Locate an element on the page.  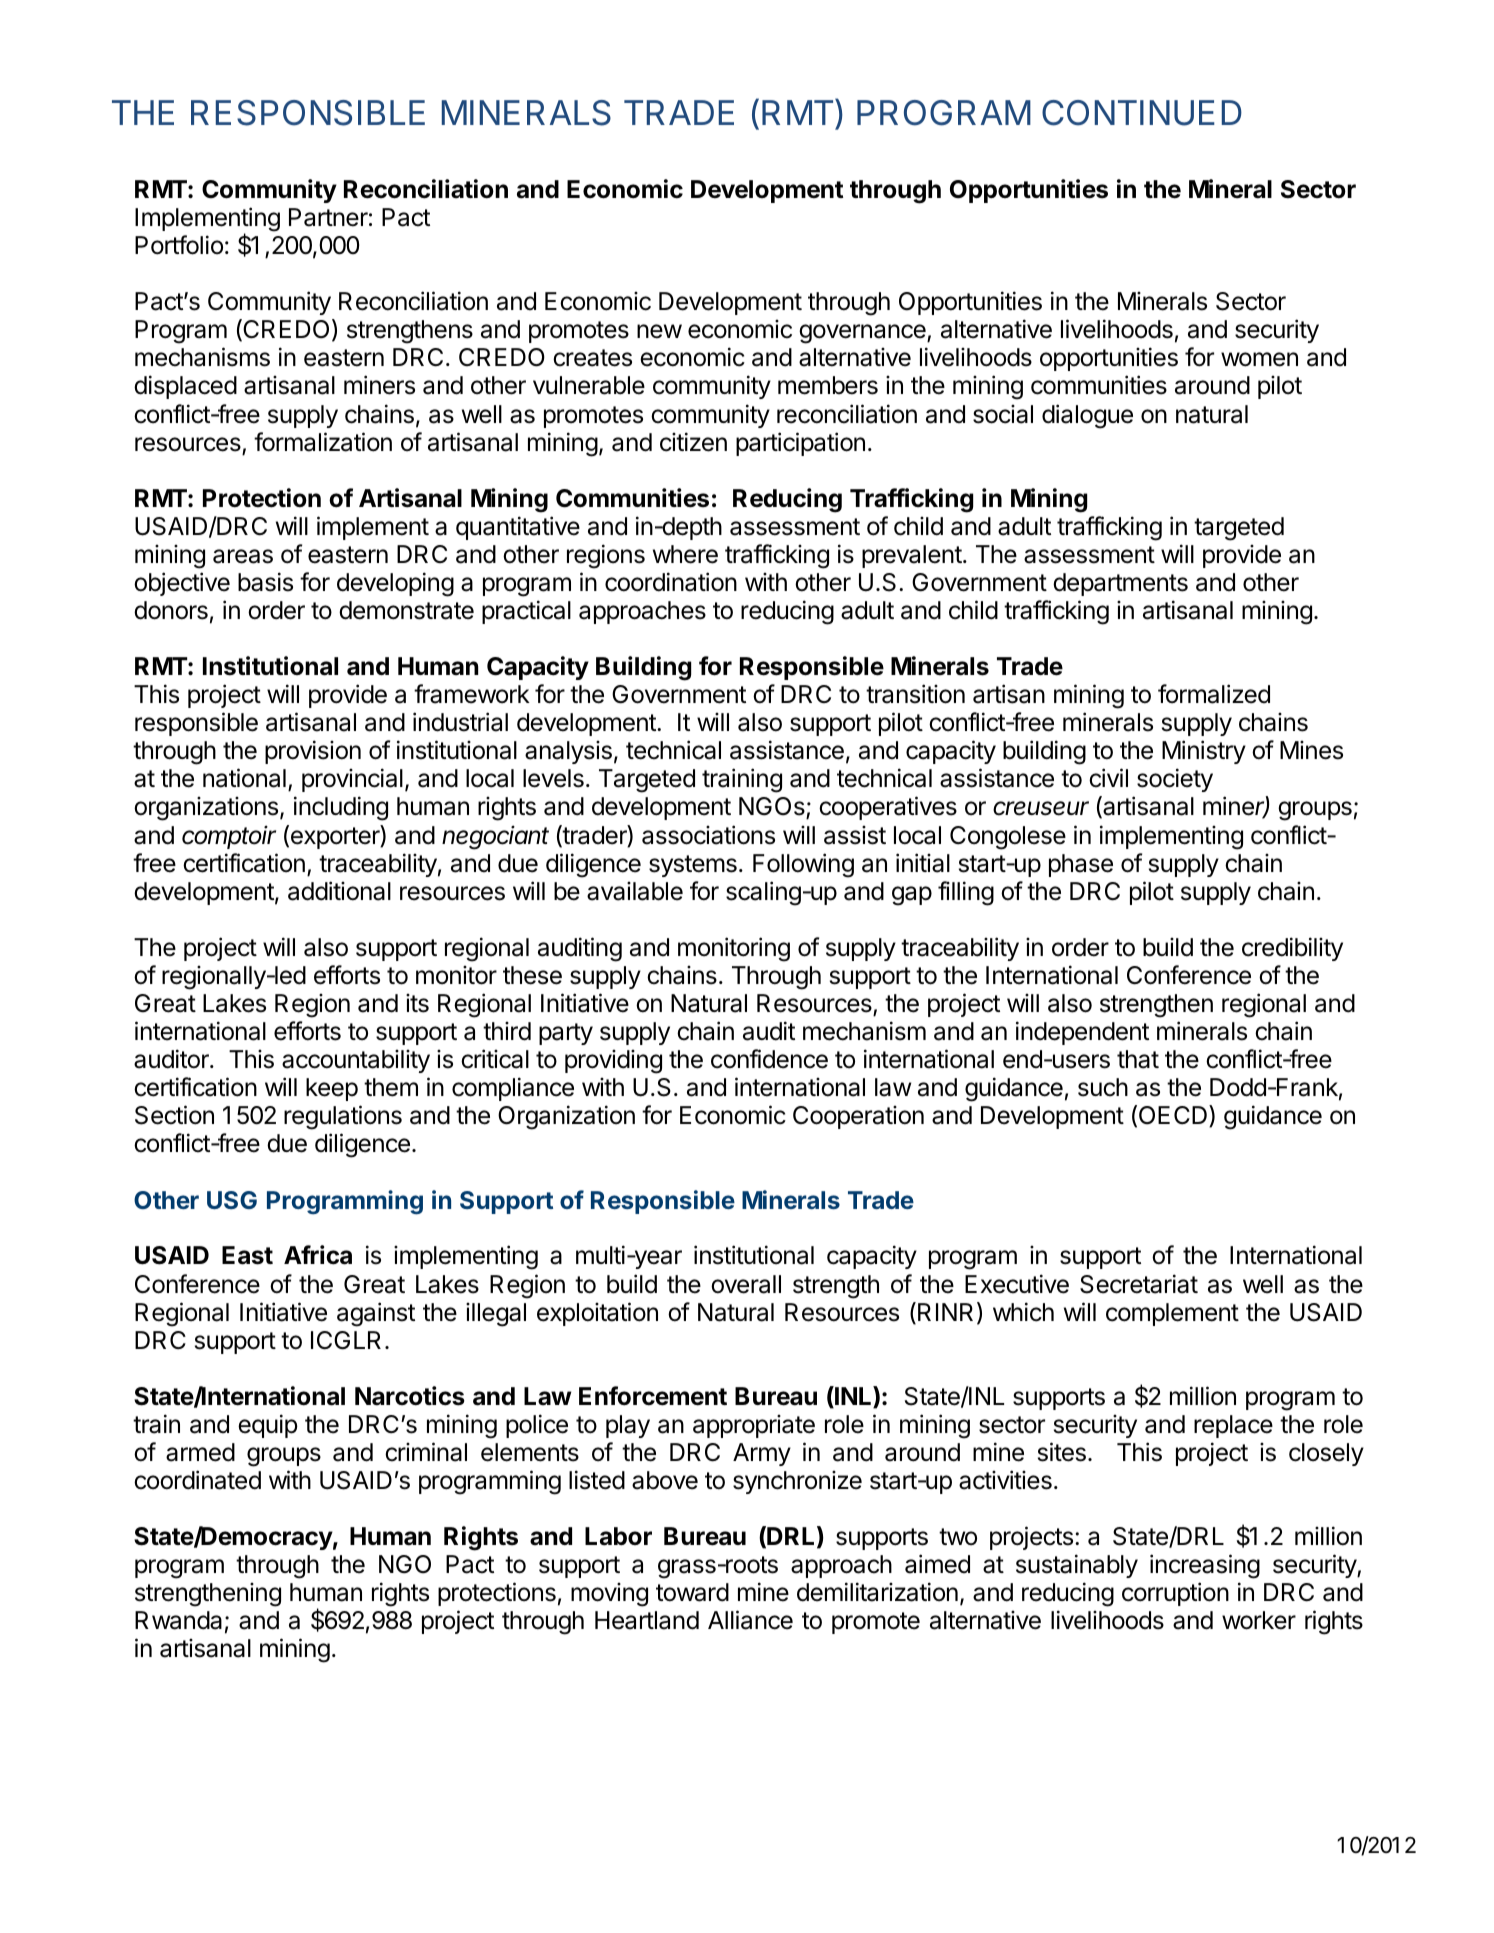
departments is located at coordinates (1120, 584).
